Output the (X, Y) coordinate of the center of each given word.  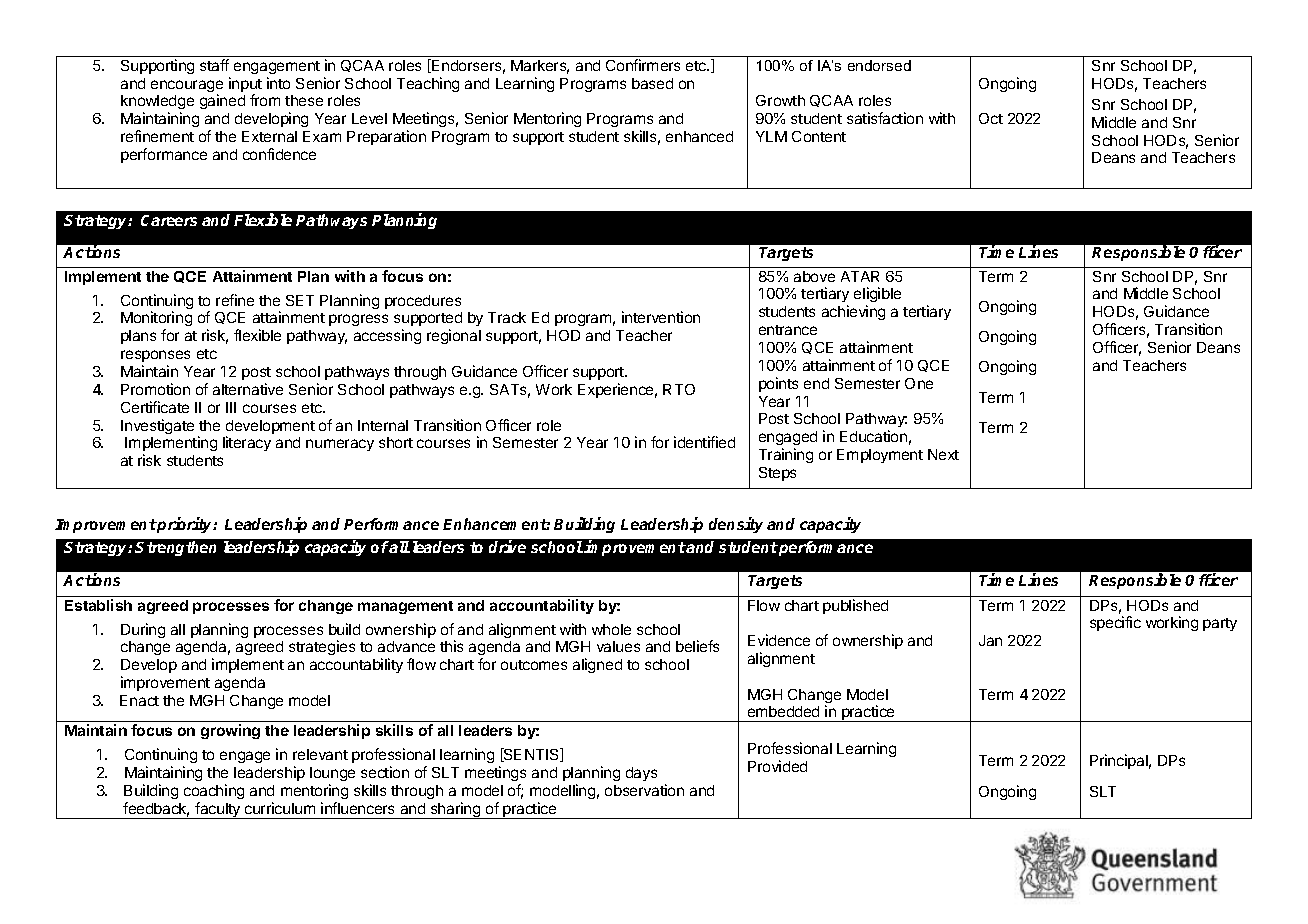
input (245, 86)
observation (644, 790)
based (652, 83)
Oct (991, 118)
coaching (214, 791)
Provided (777, 766)
